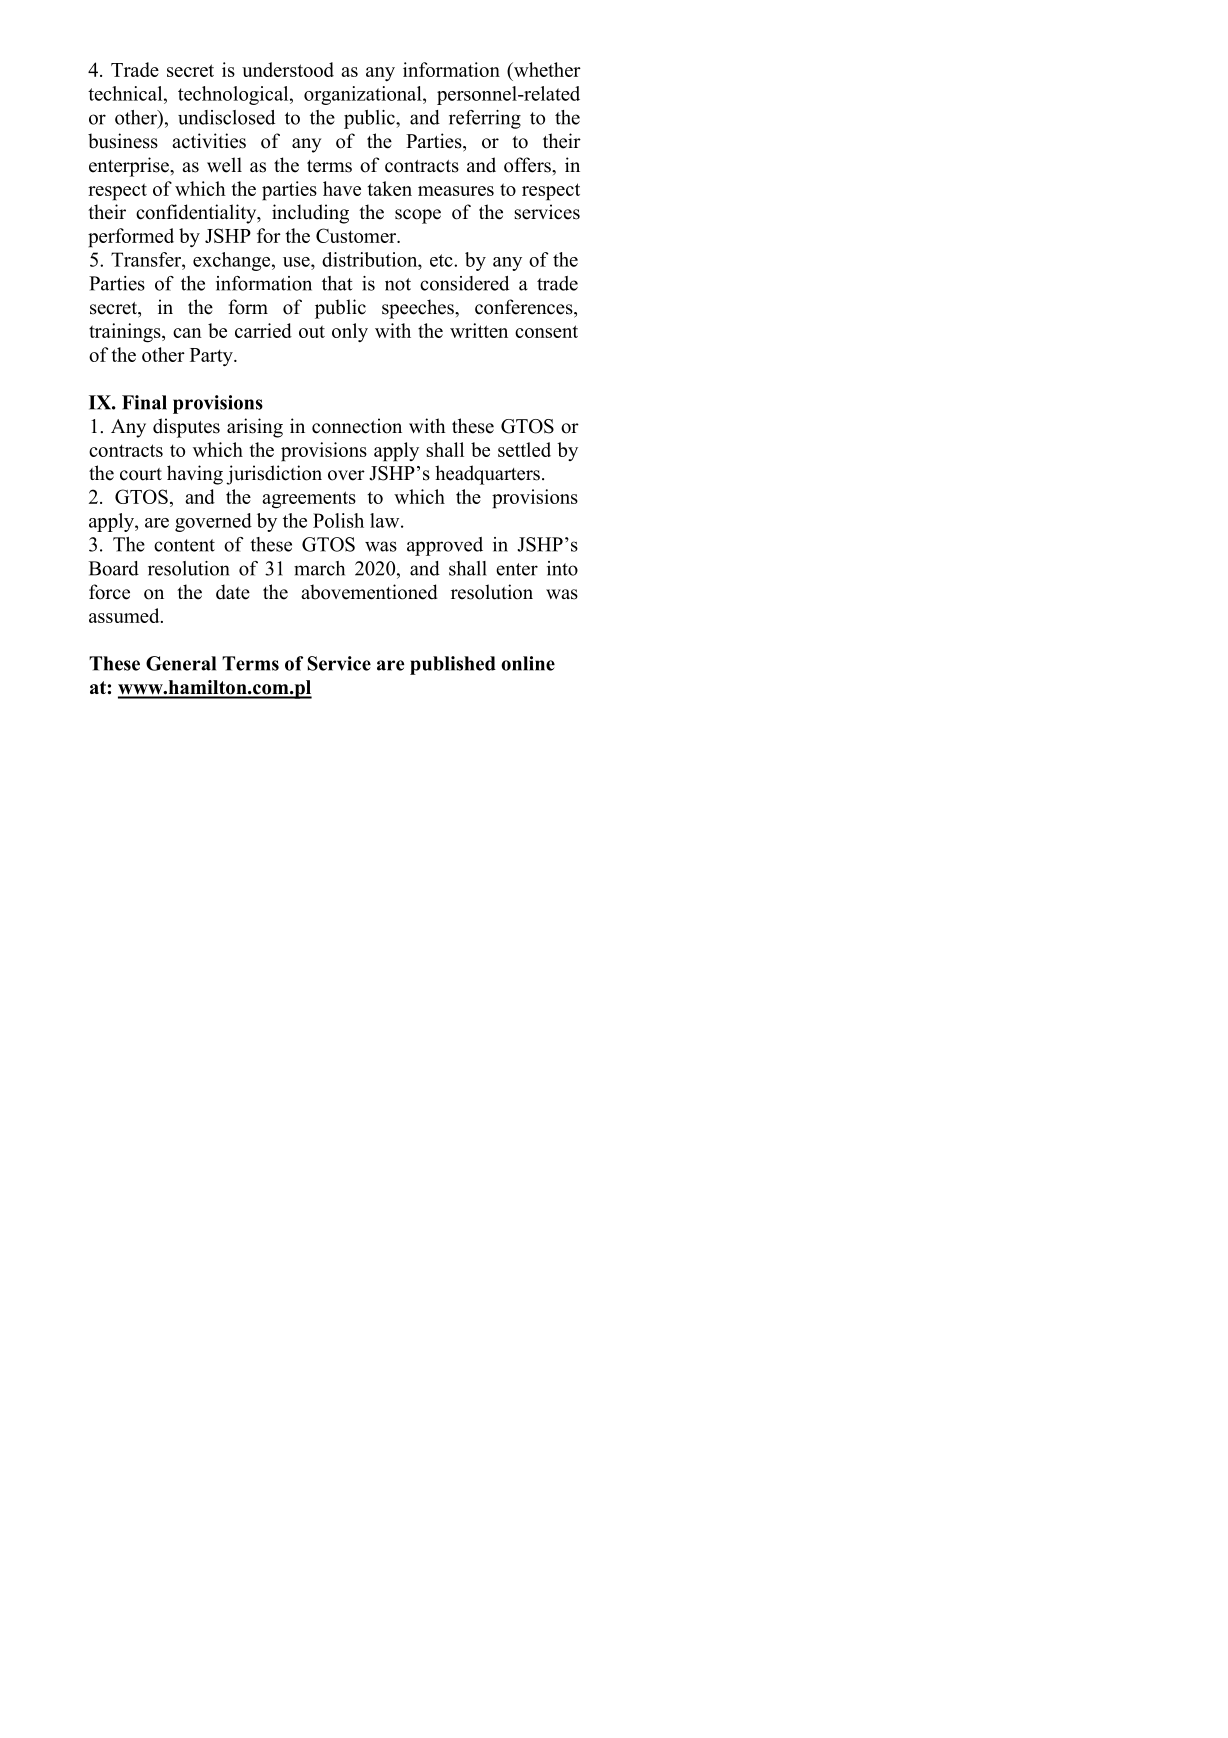 The width and height of the screenshot is (1228, 1738). I want to click on Party, so click(212, 357).
